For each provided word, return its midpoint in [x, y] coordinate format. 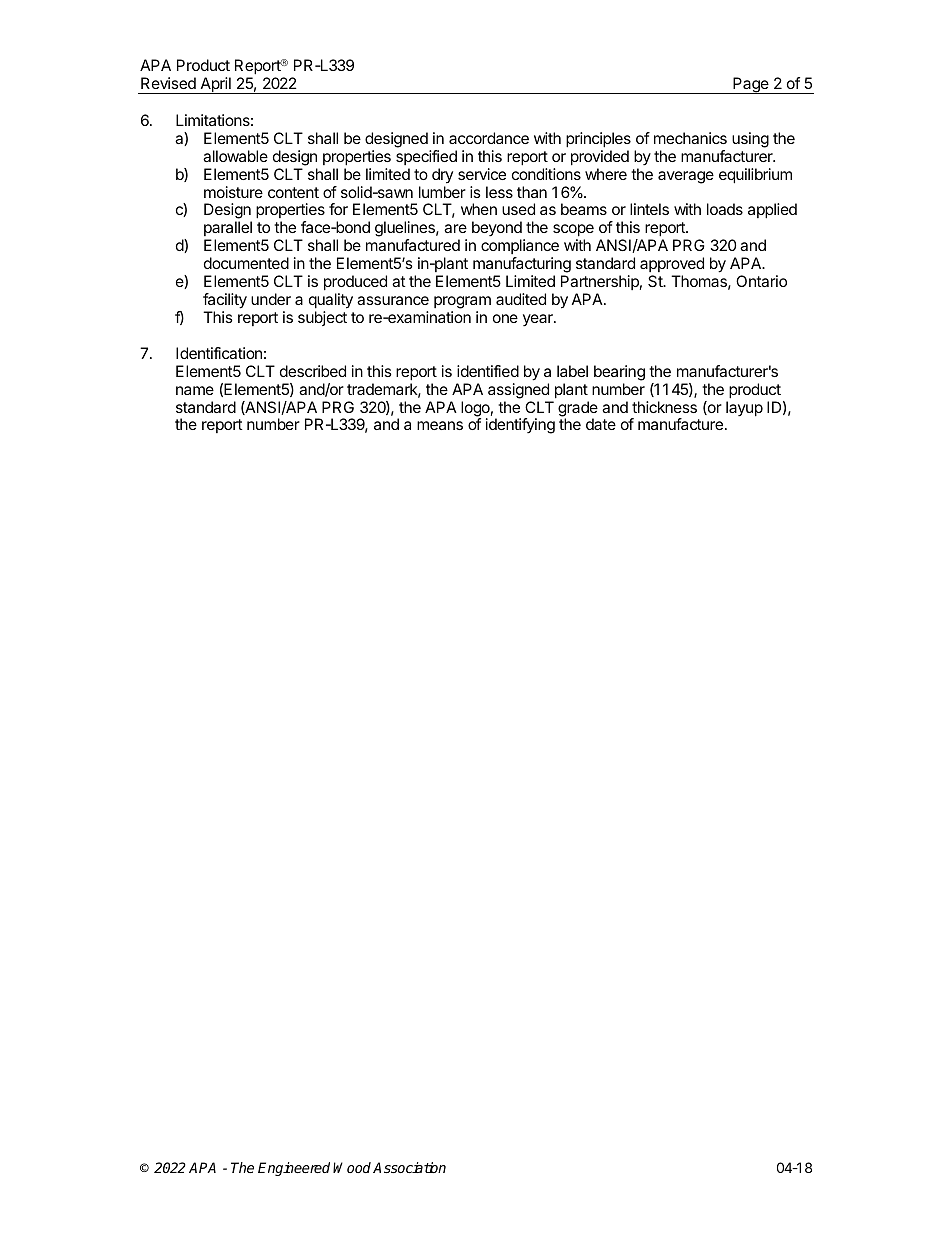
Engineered [294, 1169]
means [440, 425]
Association [409, 1167]
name [195, 390]
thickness [664, 407]
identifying [520, 426]
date [601, 424]
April [215, 85]
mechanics [690, 138]
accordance [489, 138]
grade [578, 410]
